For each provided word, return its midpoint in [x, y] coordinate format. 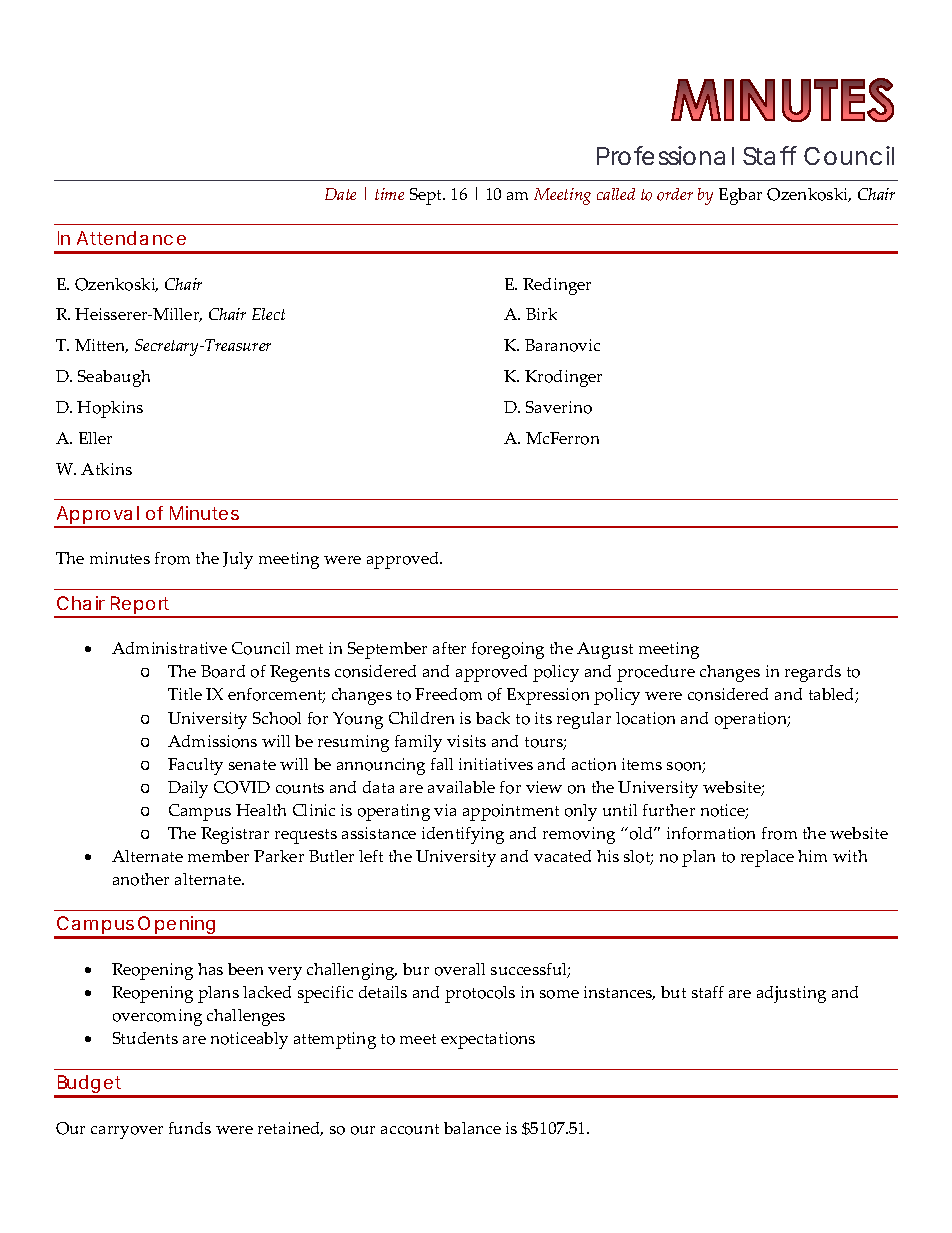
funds [190, 1128]
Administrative [169, 648]
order [675, 194]
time [389, 194]
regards [813, 673]
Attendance [131, 238]
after [449, 648]
